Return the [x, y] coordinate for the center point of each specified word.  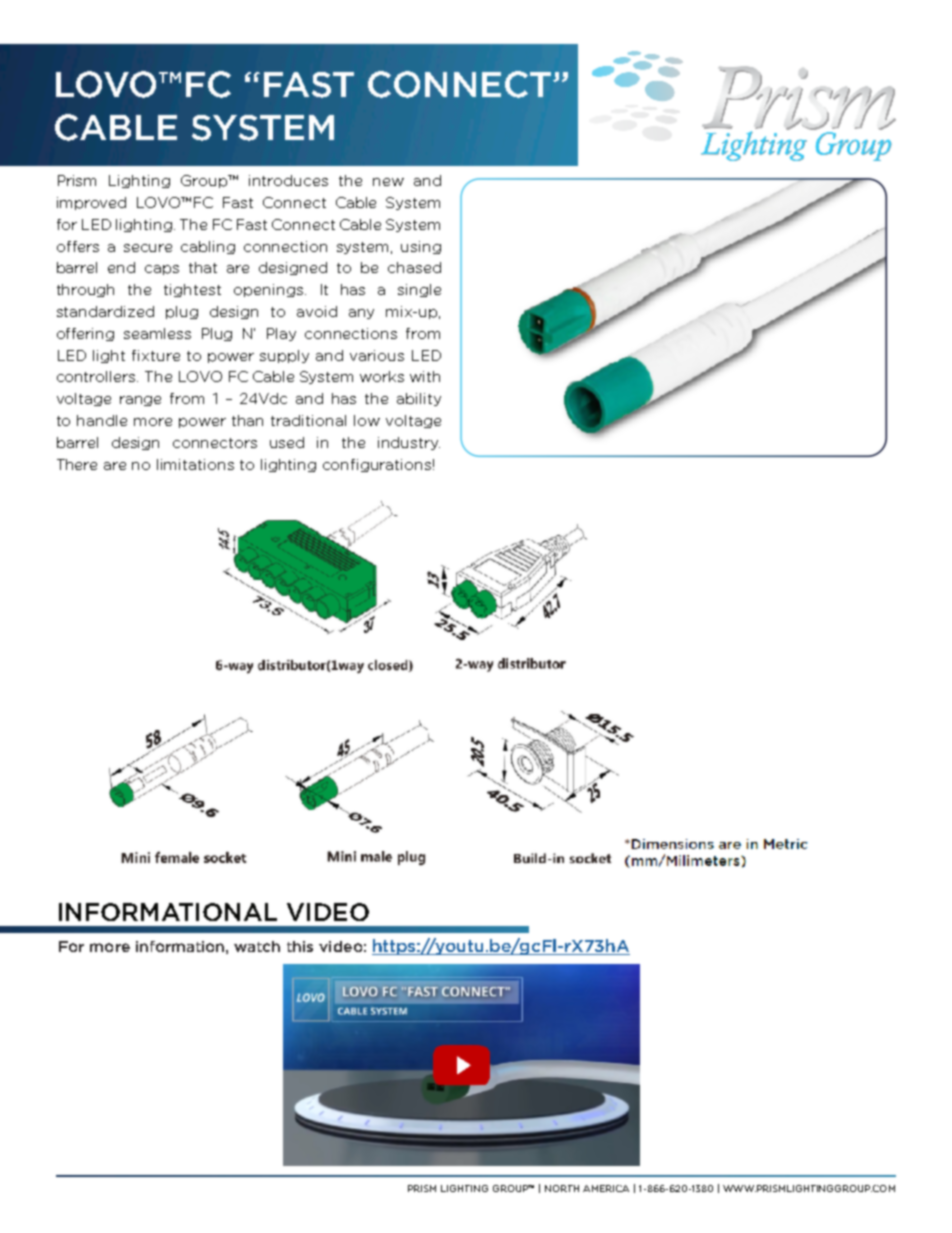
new [388, 182]
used [287, 442]
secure [148, 248]
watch [257, 946]
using [421, 247]
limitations [195, 464]
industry [409, 443]
